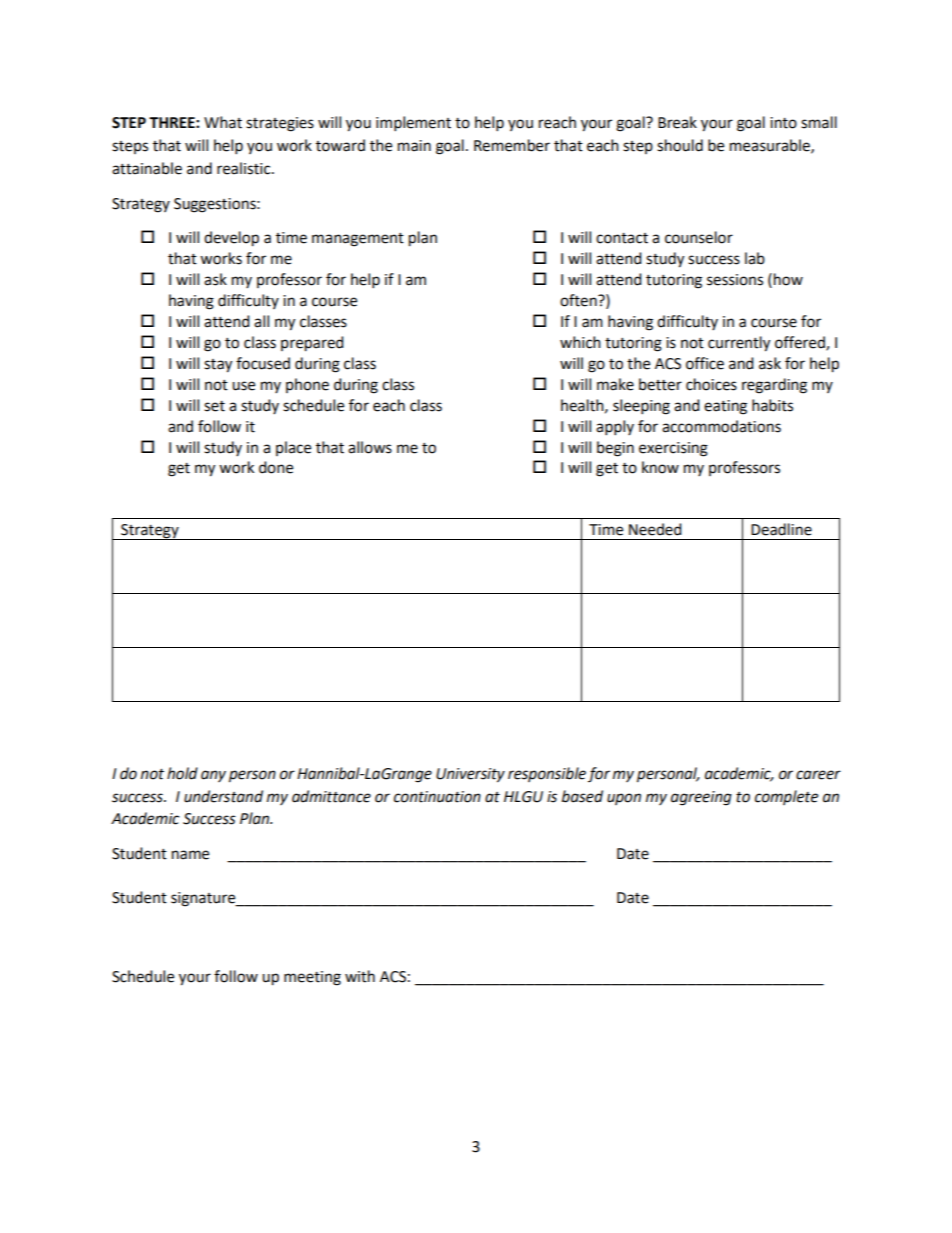 This document has width=952, height=1233. What do you see at coordinates (655, 529) in the document?
I see `Needed` at bounding box center [655, 529].
